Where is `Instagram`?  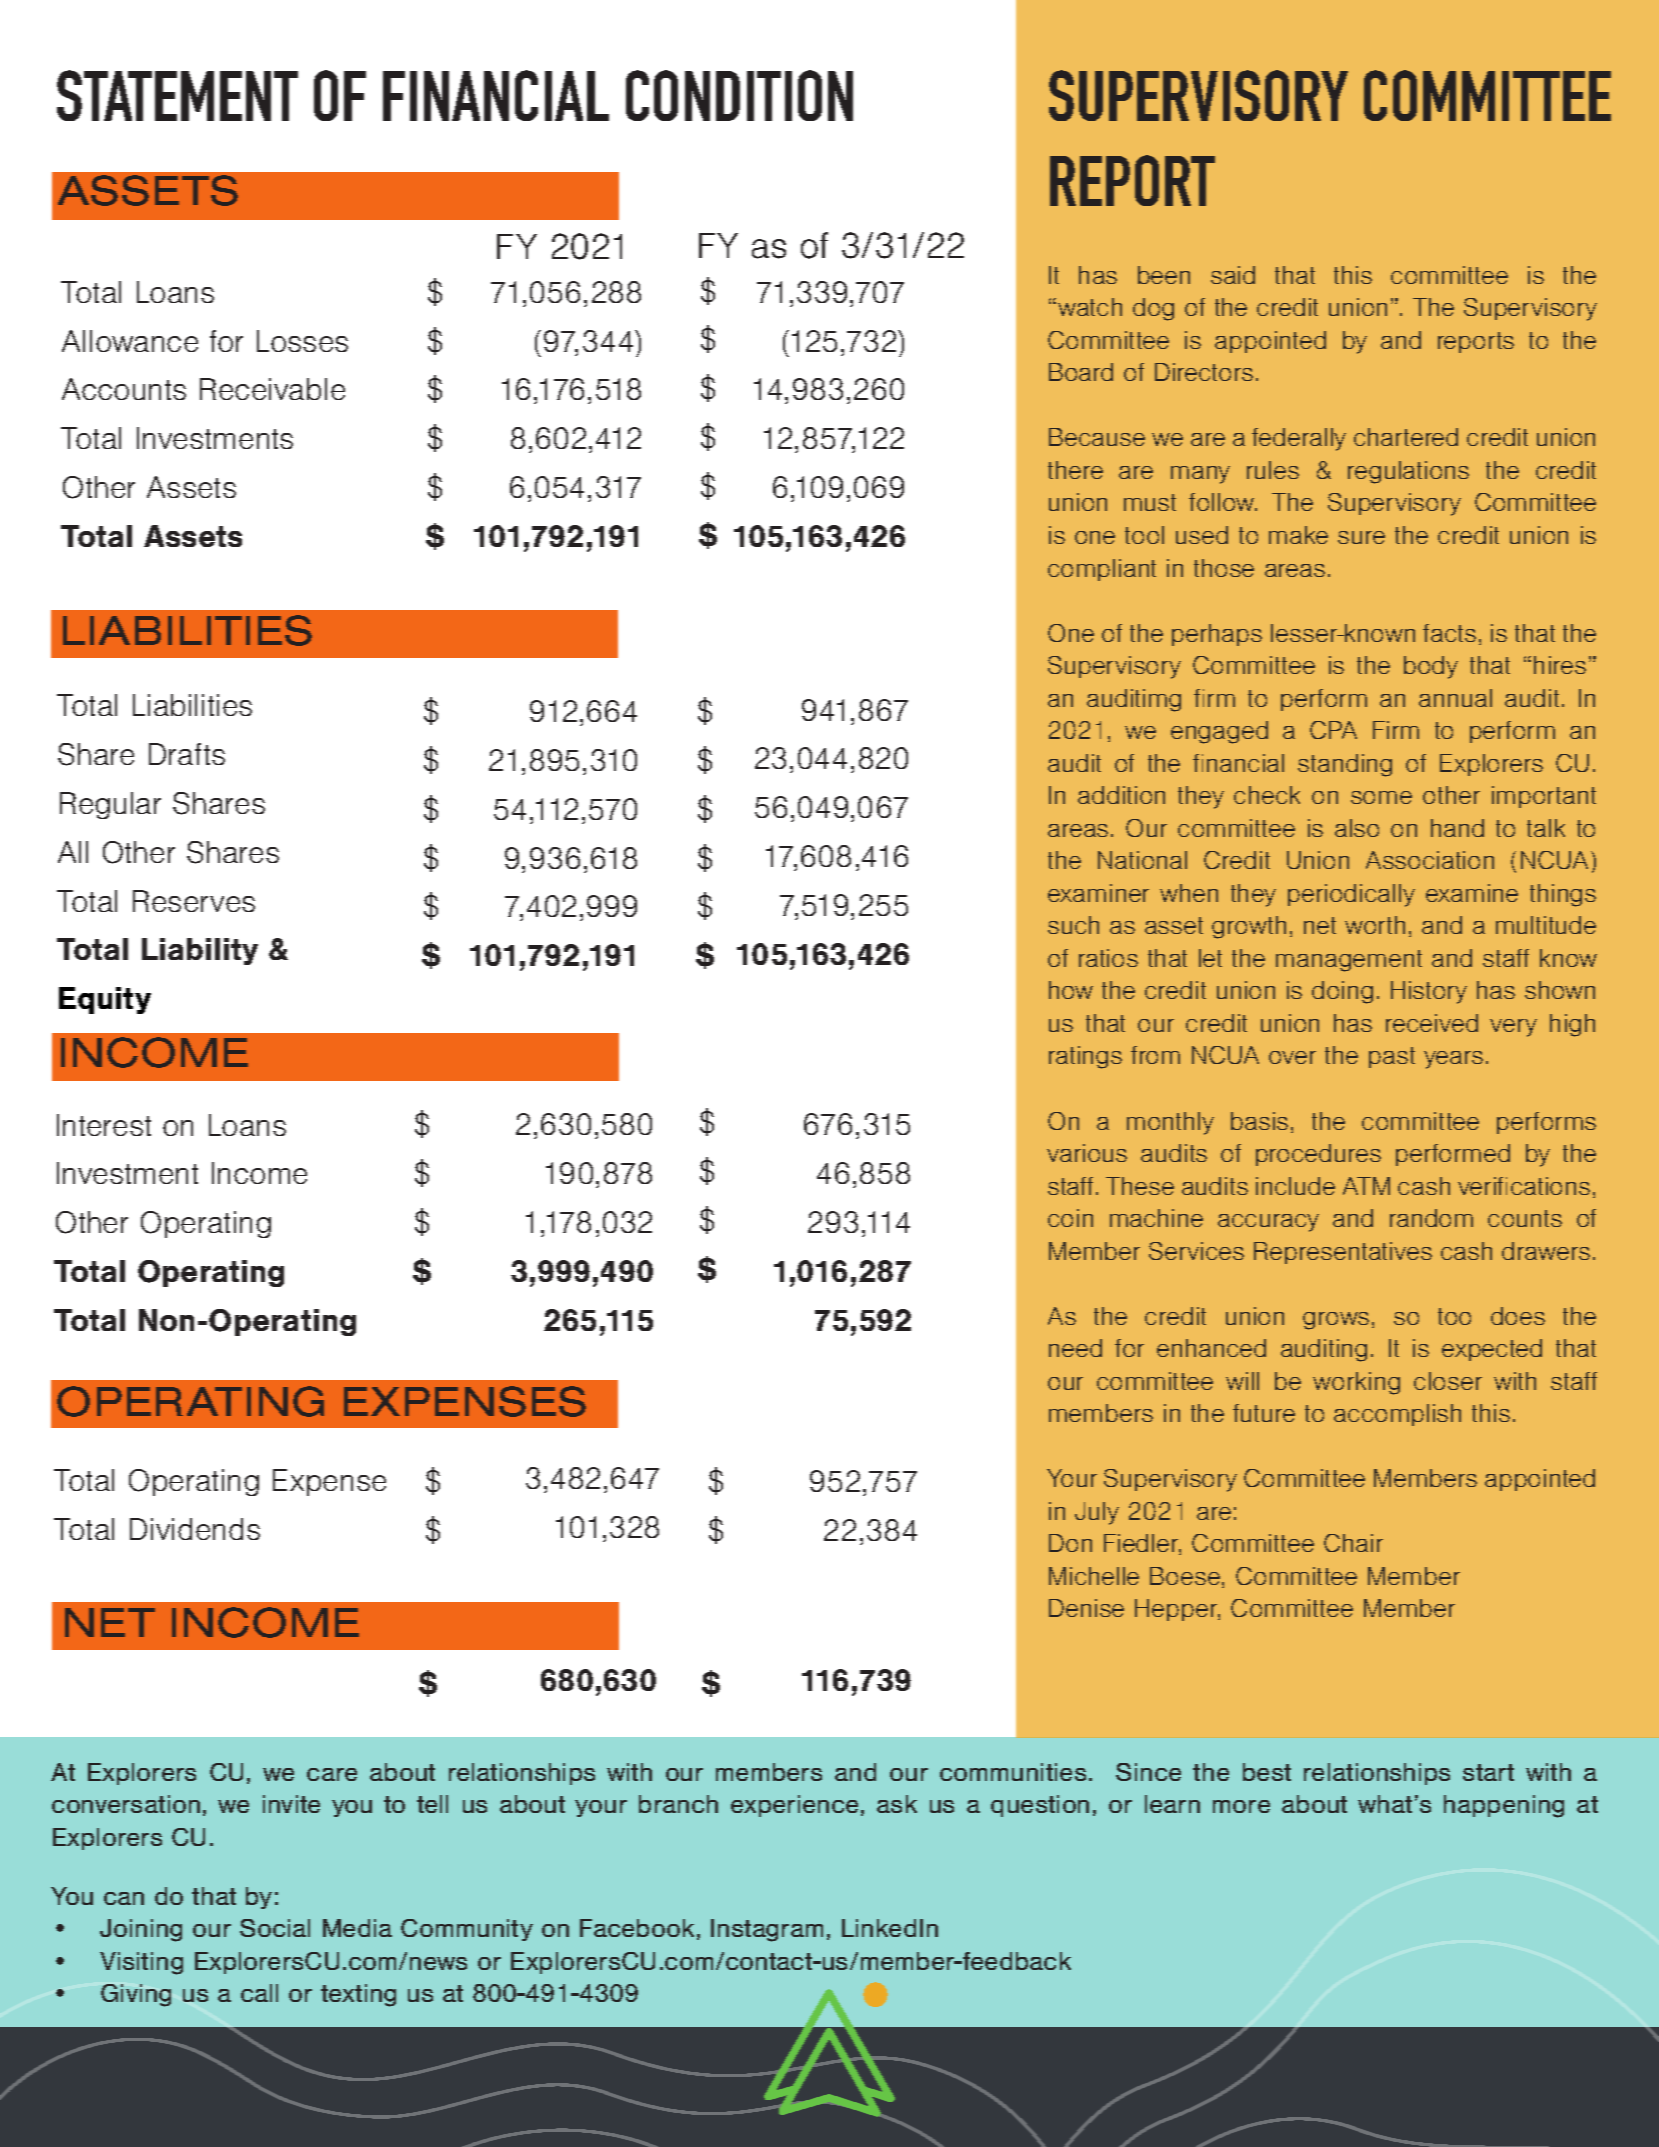 Instagram is located at coordinates (767, 1930).
